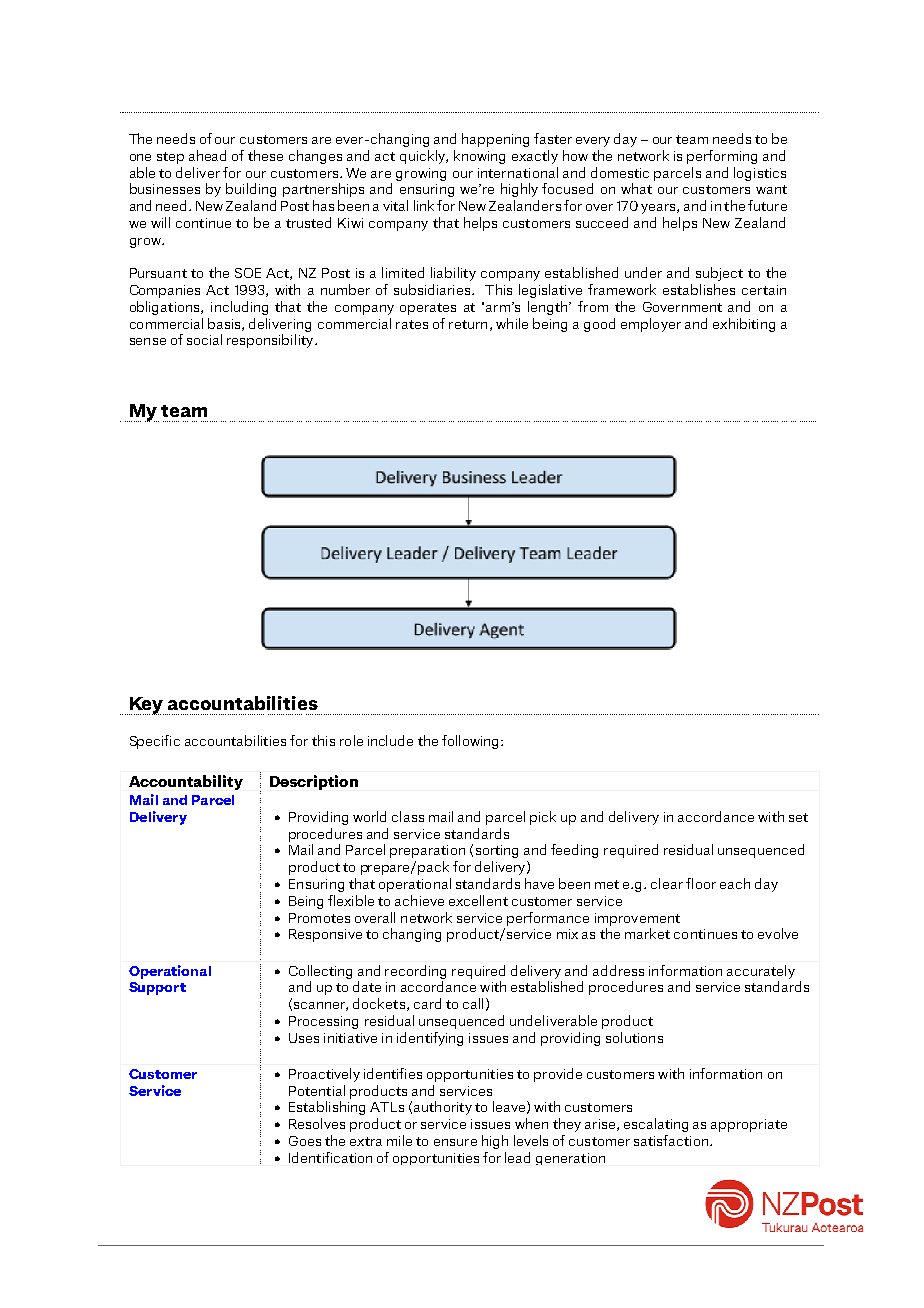  What do you see at coordinates (468, 324) in the image?
I see `return` at bounding box center [468, 324].
